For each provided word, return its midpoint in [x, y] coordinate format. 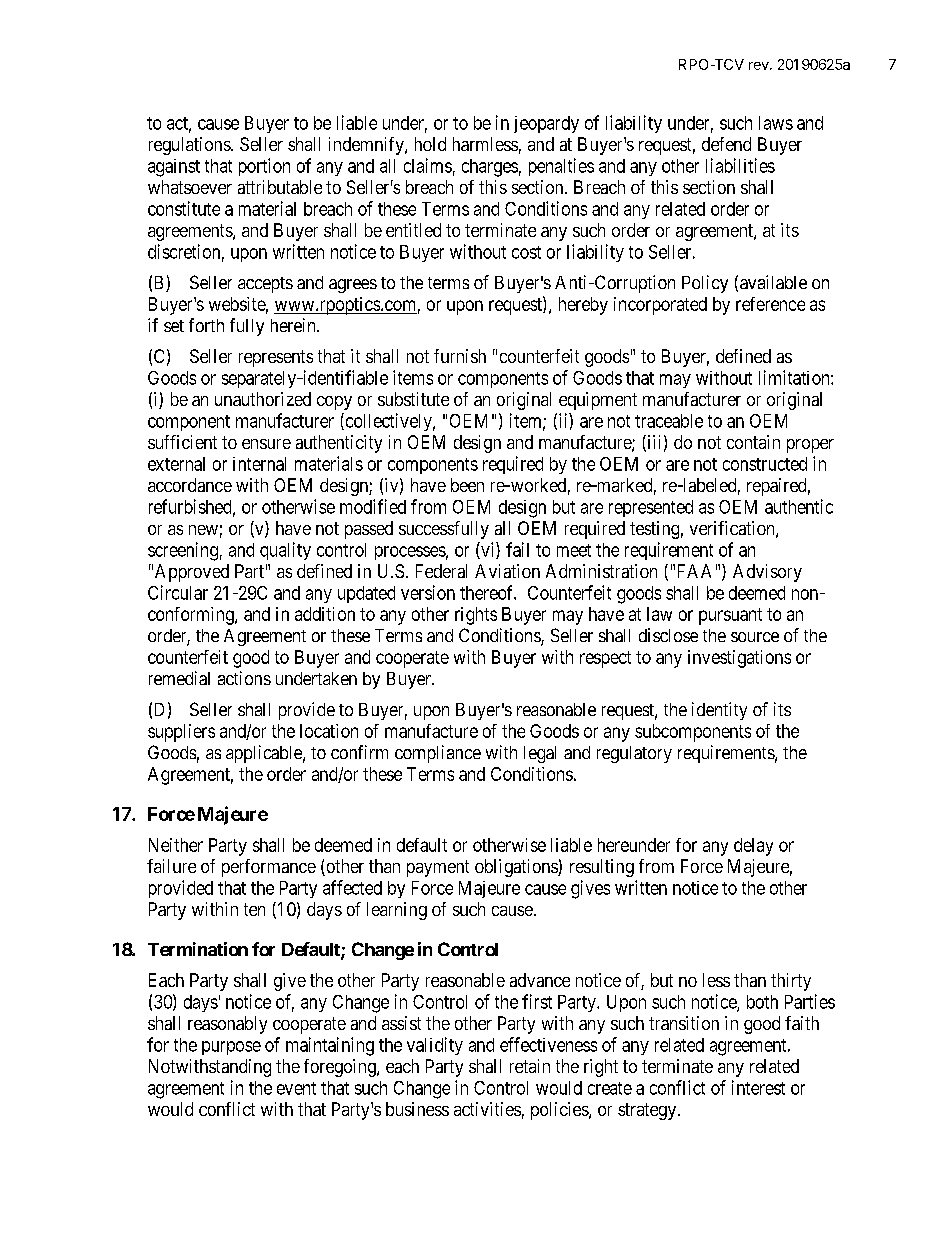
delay [753, 847]
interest [758, 1087]
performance [269, 868]
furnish [460, 356]
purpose [231, 1048]
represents [276, 358]
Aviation [507, 571]
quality [285, 551]
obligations [517, 868]
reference [770, 304]
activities [487, 1109]
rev [760, 66]
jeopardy [546, 124]
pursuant [730, 616]
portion [264, 167]
